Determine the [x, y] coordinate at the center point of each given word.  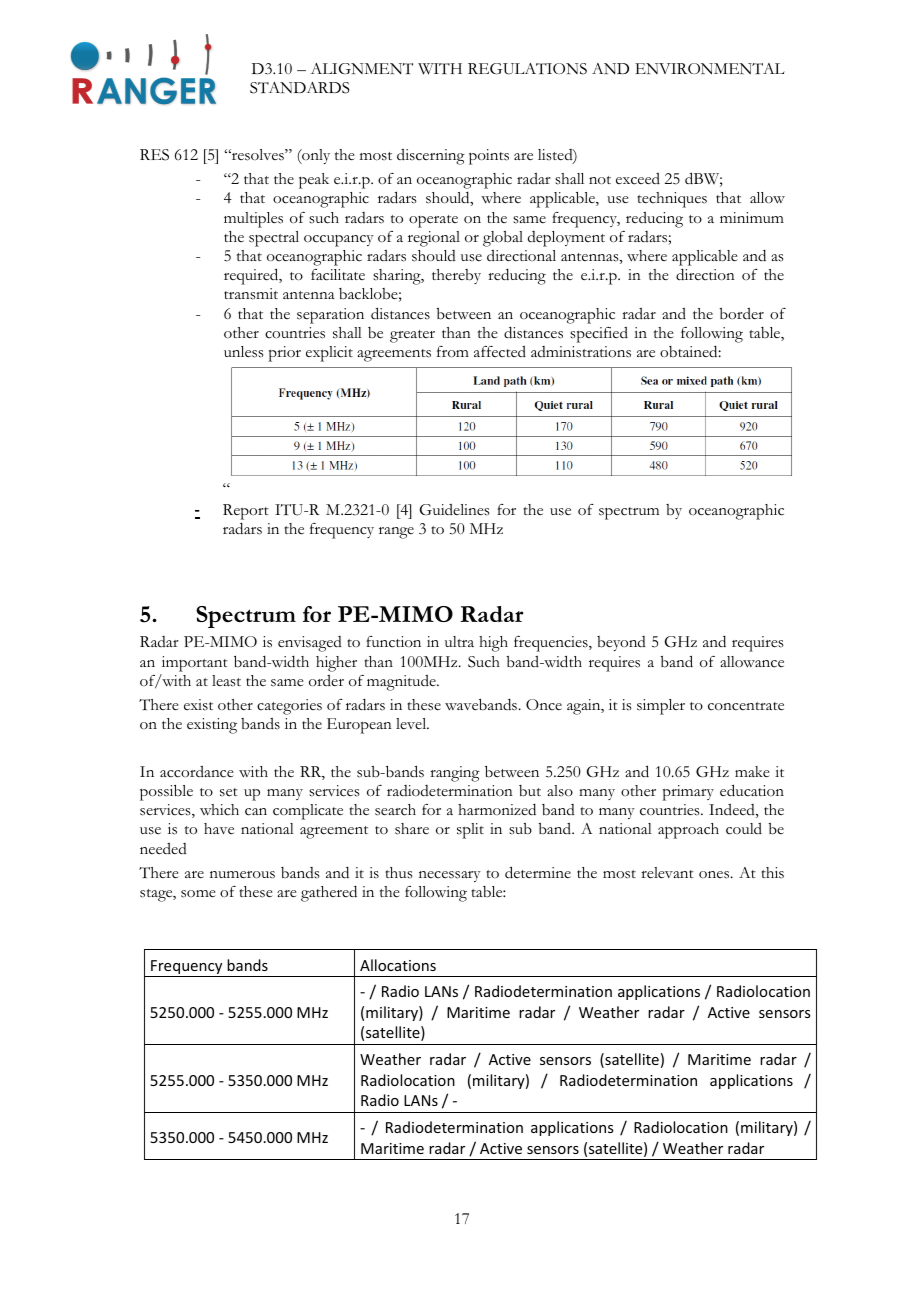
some [198, 894]
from [453, 352]
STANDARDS [299, 88]
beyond [621, 643]
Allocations [398, 965]
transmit [251, 294]
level [412, 723]
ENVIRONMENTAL [710, 69]
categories [289, 707]
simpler [661, 707]
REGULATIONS [527, 69]
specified [599, 335]
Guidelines [455, 510]
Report [246, 512]
